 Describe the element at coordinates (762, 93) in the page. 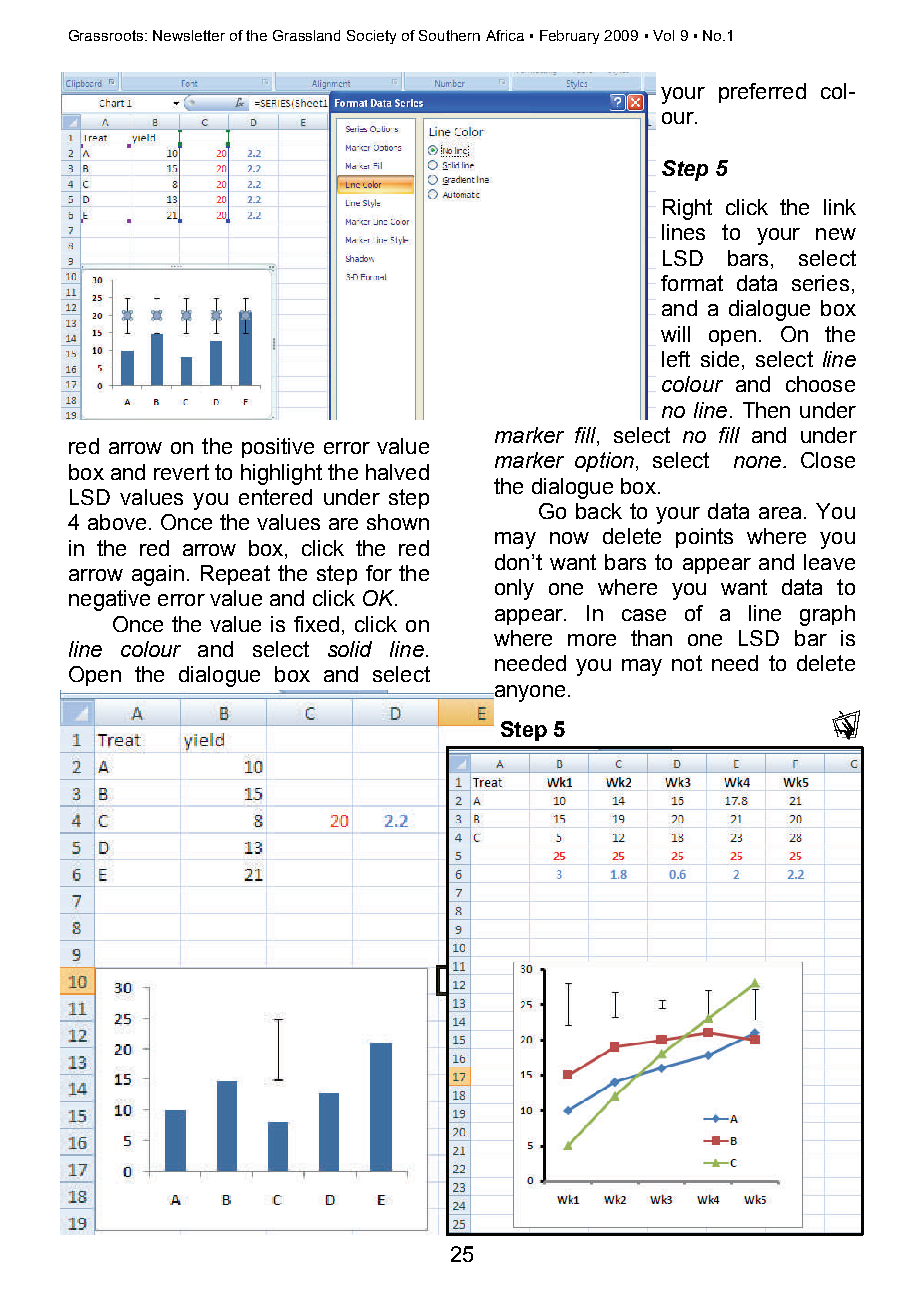

I see `preferred` at that location.
